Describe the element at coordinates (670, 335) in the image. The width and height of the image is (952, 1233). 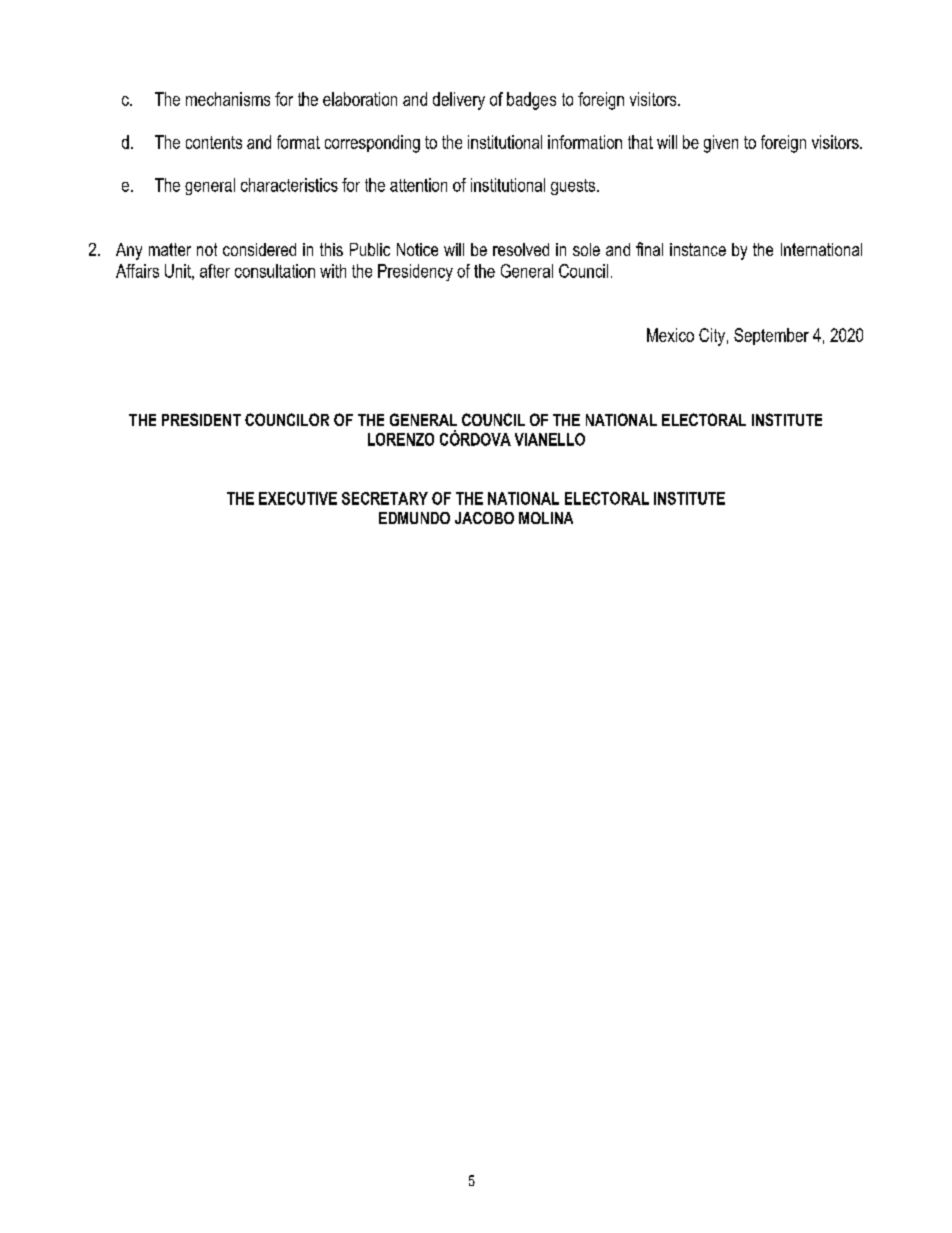
I see `Mexico` at that location.
